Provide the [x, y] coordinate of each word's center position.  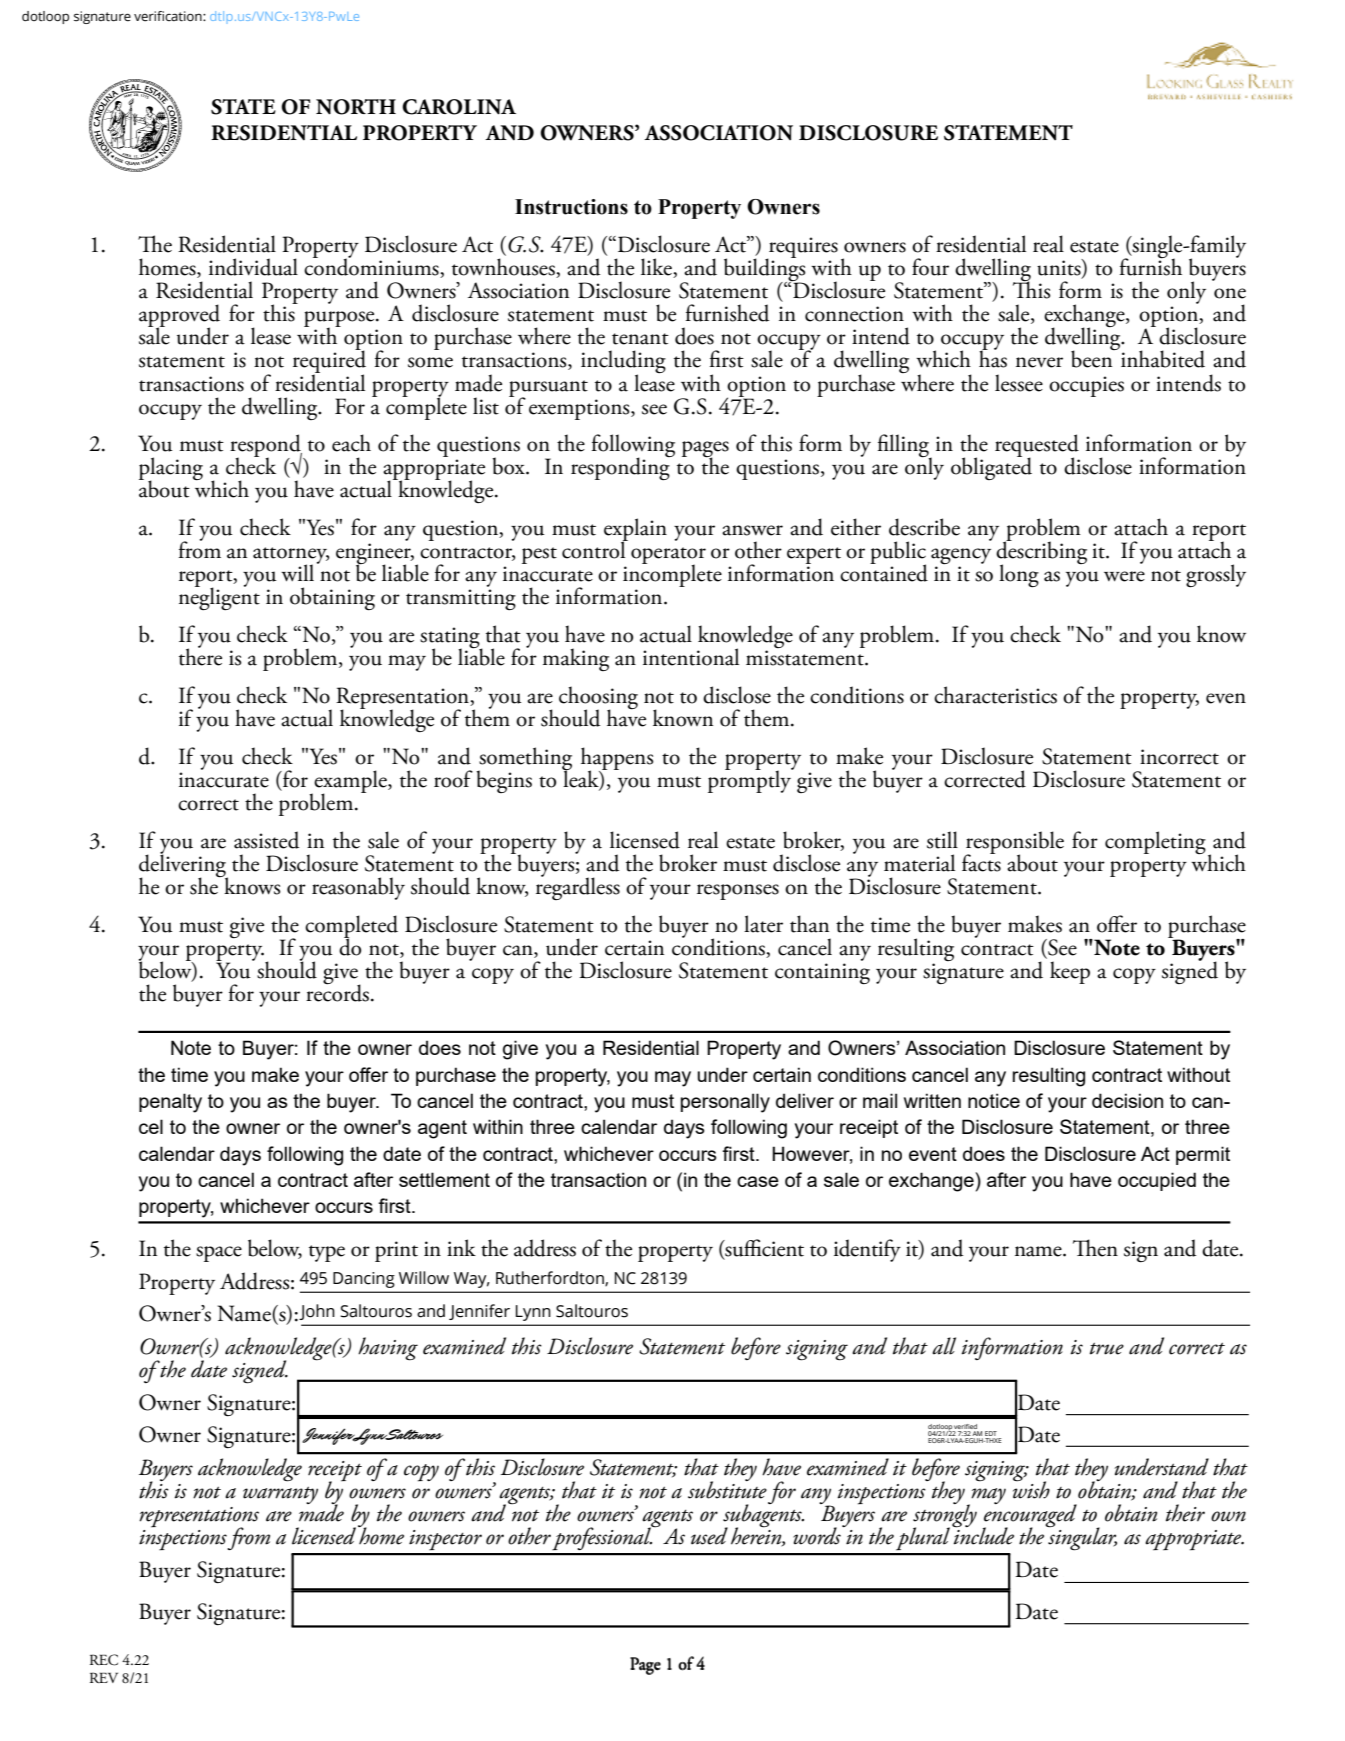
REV [104, 1677]
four [930, 267]
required [329, 362]
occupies [1086, 386]
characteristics [995, 695]
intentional [691, 657]
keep [1070, 972]
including [623, 363]
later [763, 924]
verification [169, 16]
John [317, 1312]
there [200, 656]
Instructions [571, 207]
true [1107, 1349]
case [758, 1181]
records [337, 992]
